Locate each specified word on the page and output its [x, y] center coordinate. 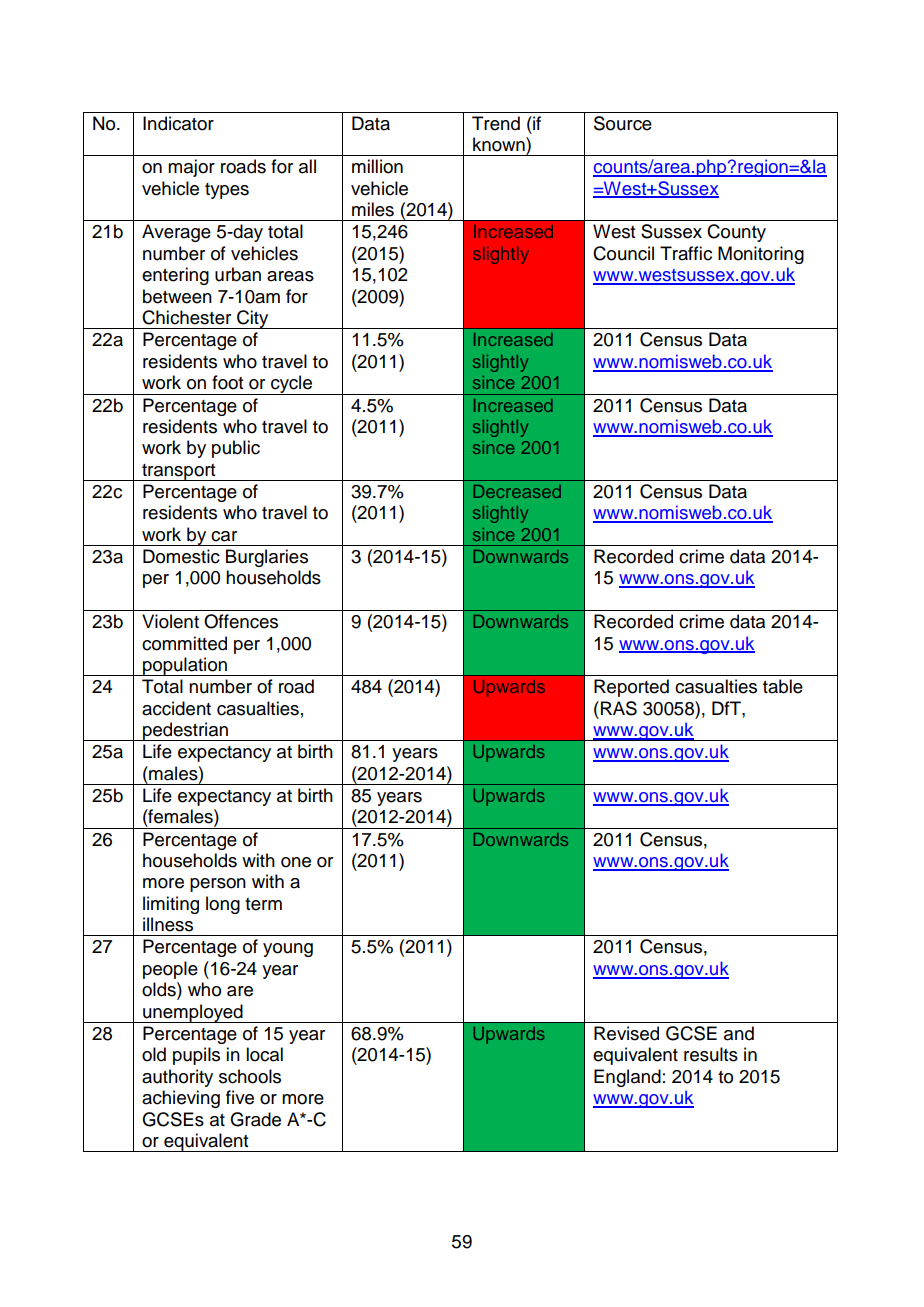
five [240, 1097]
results [711, 1054]
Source [623, 123]
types [227, 191]
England [627, 1078]
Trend [496, 123]
